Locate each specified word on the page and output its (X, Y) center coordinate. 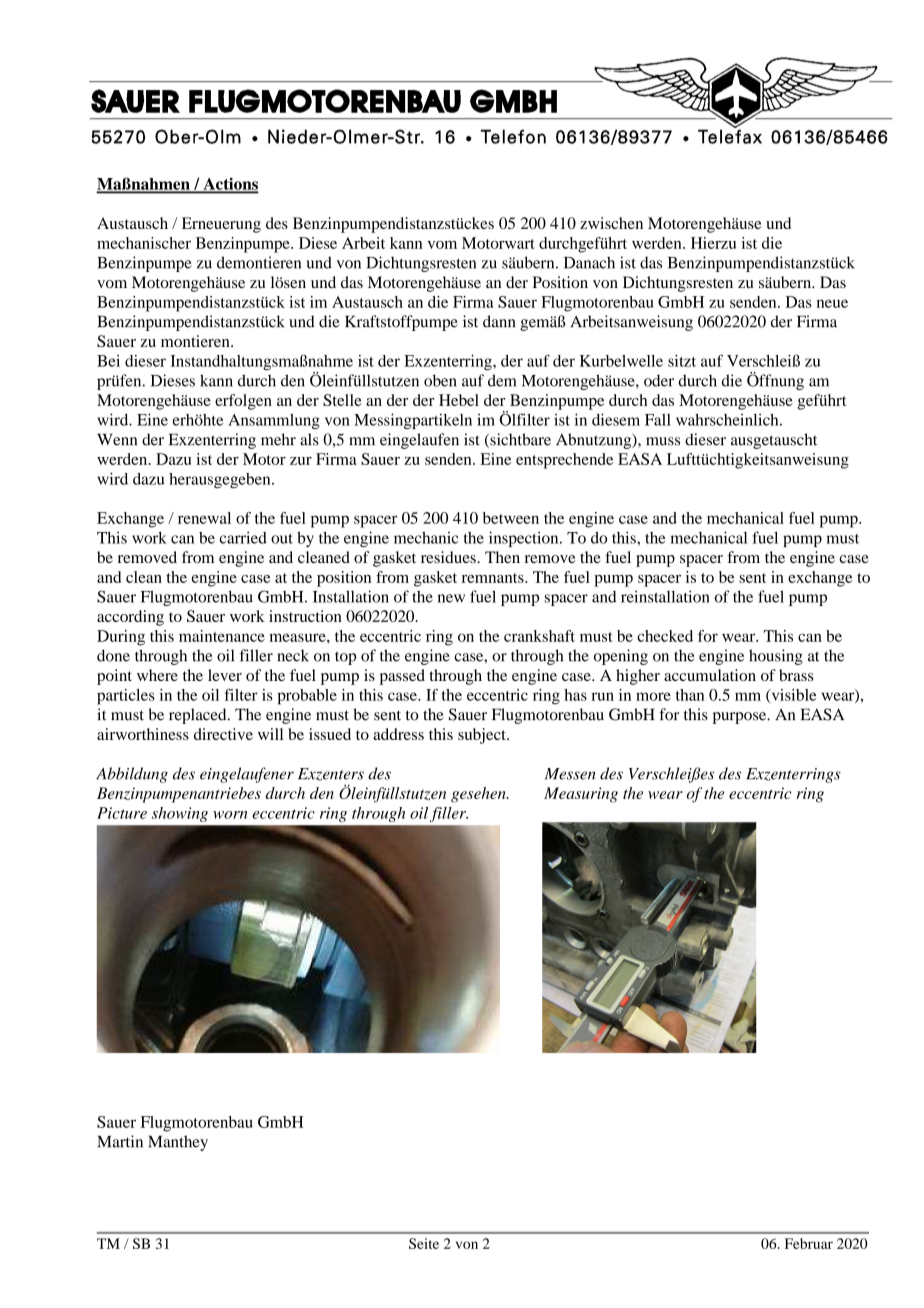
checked (665, 636)
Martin (120, 1141)
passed (402, 677)
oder (659, 380)
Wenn (117, 439)
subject (483, 736)
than (690, 695)
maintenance (222, 636)
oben (440, 380)
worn (230, 815)
